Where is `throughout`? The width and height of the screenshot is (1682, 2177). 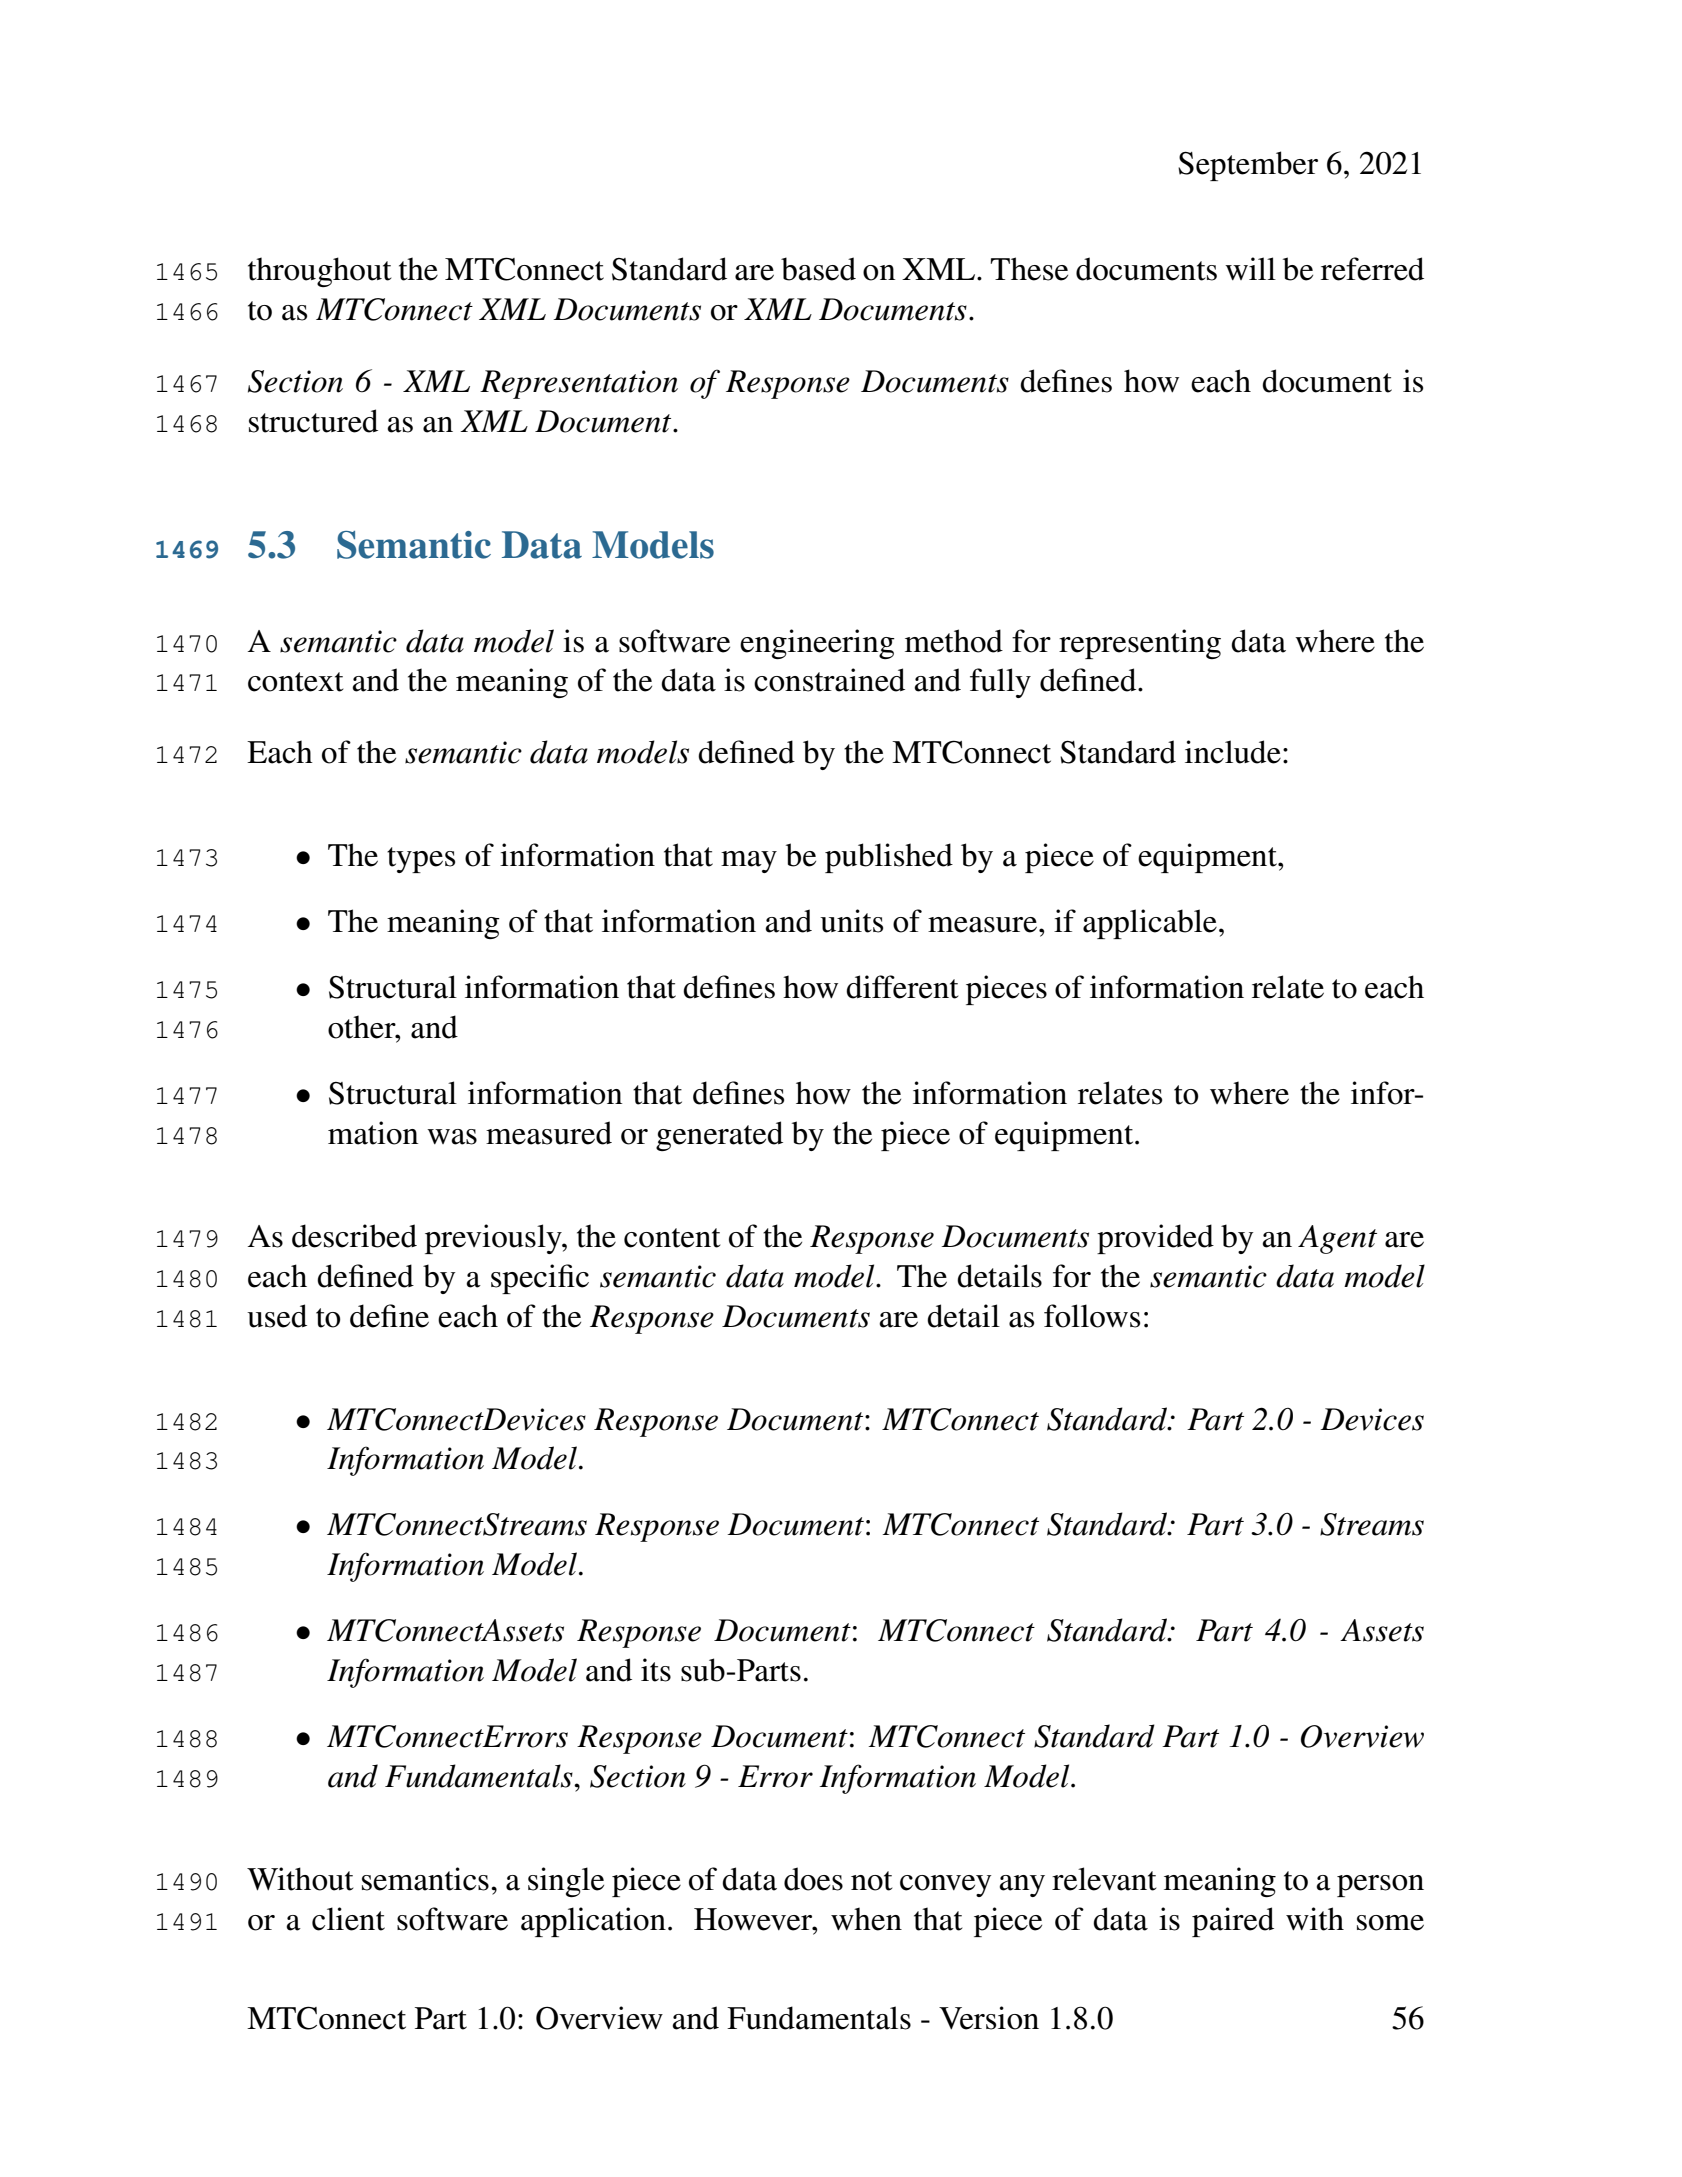
throughout is located at coordinates (319, 272).
